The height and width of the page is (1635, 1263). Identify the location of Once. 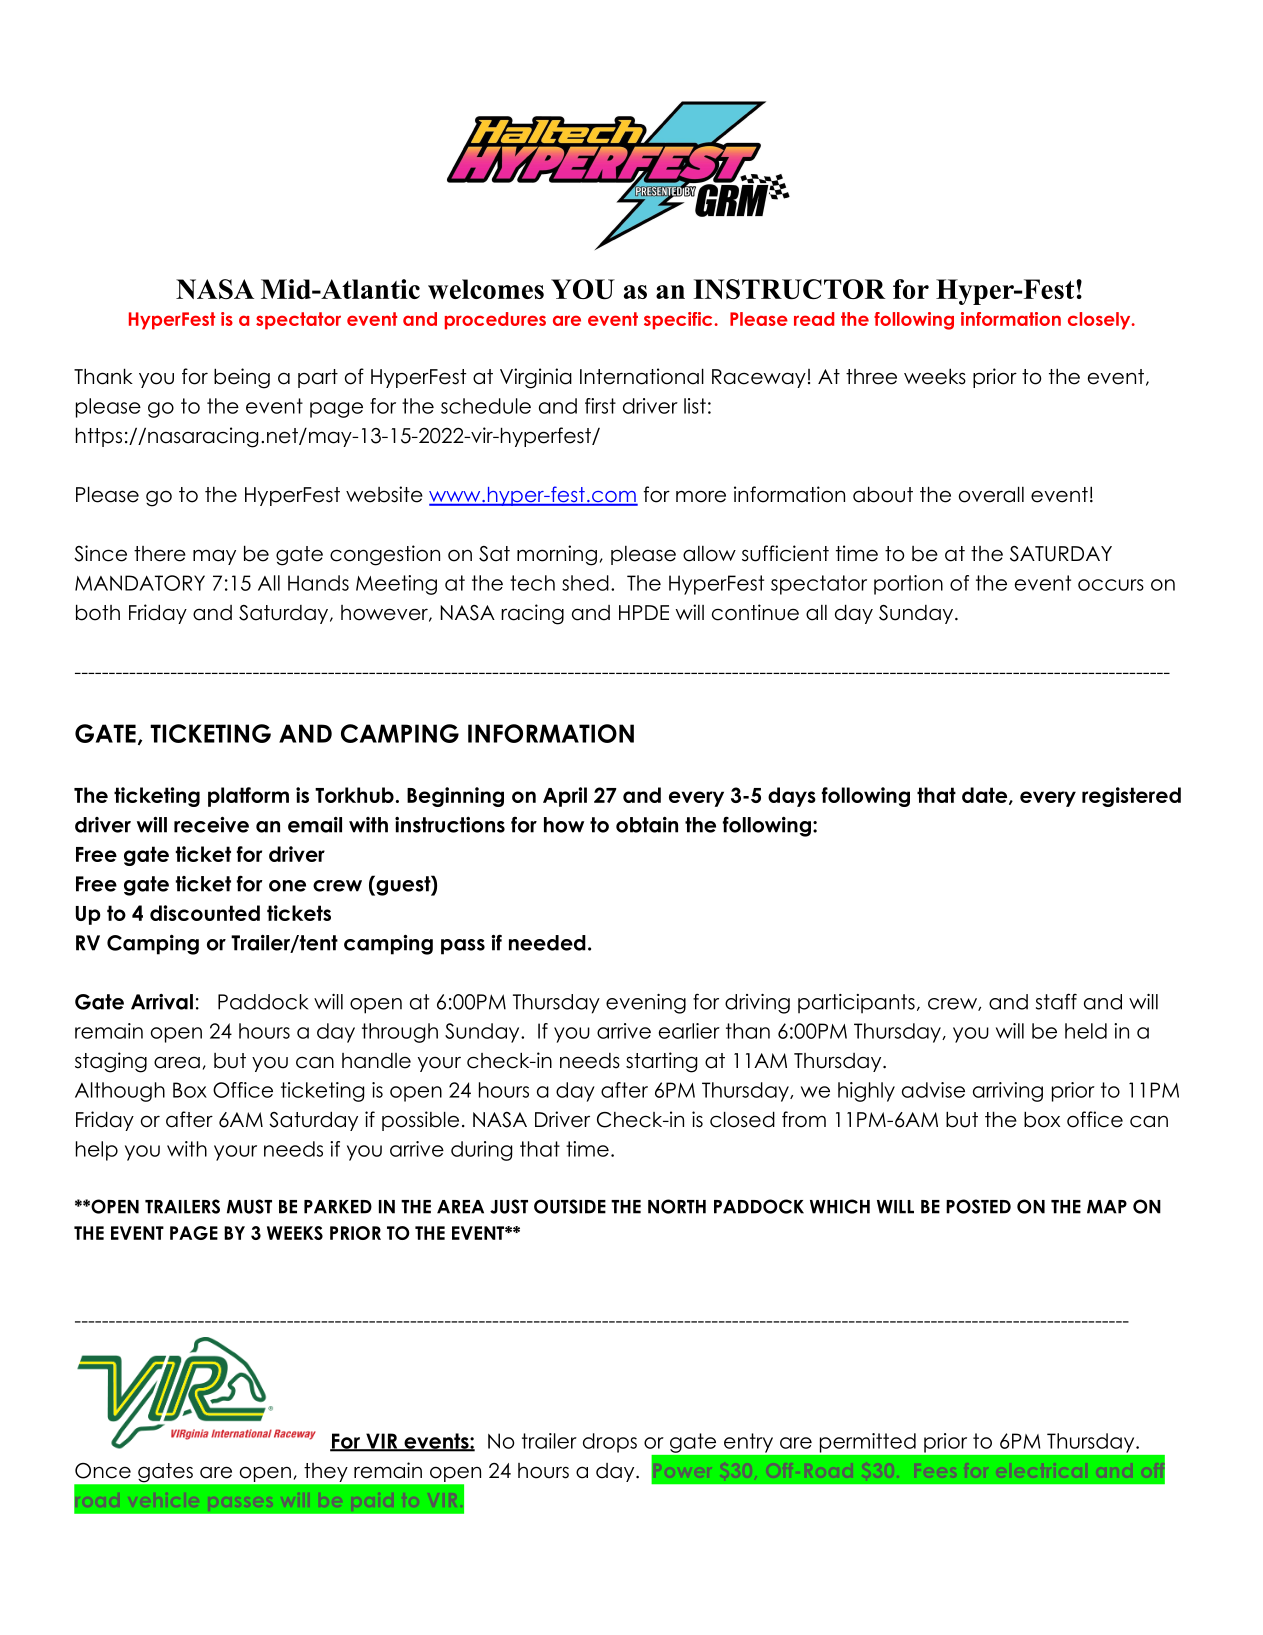
(103, 1471).
